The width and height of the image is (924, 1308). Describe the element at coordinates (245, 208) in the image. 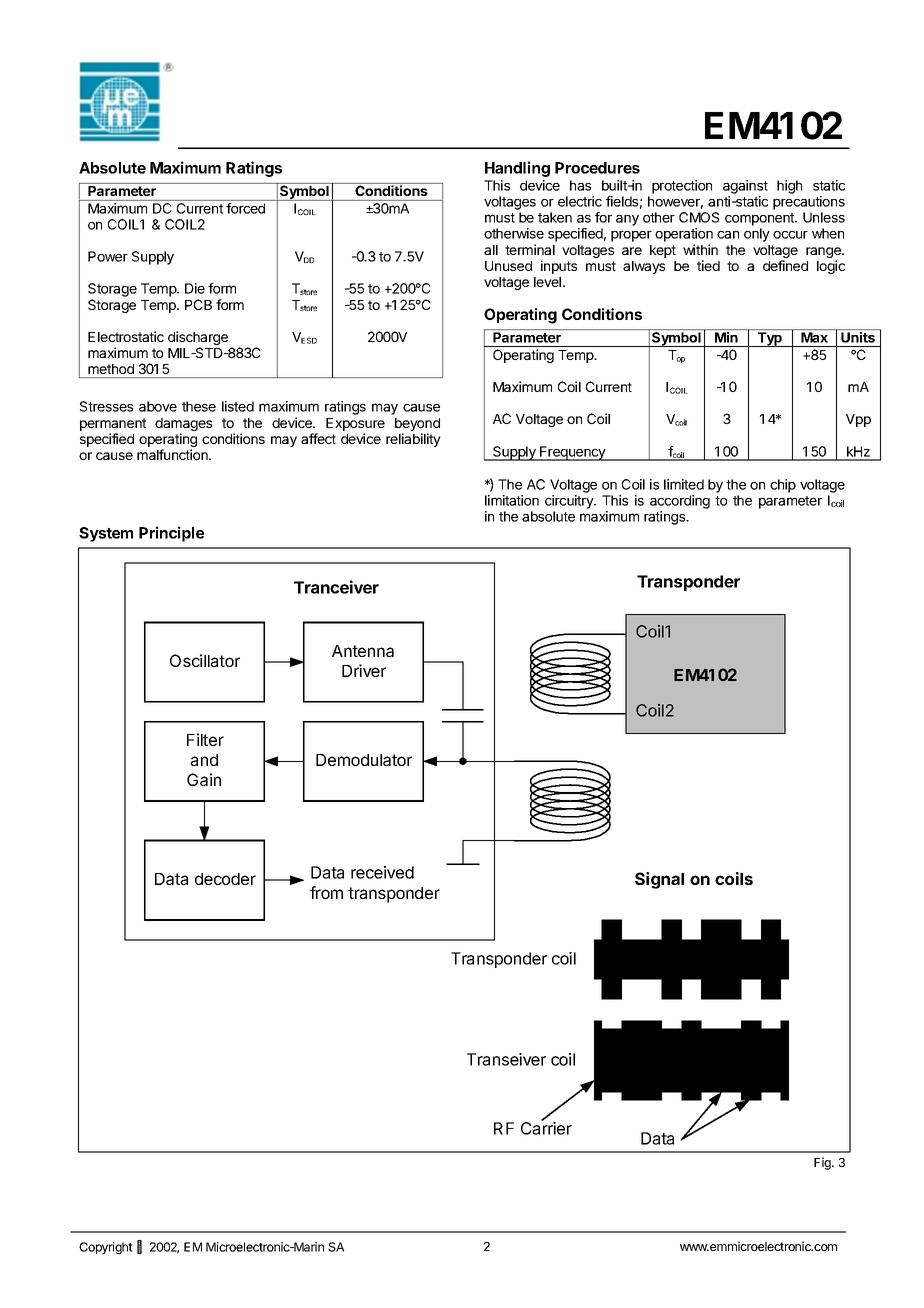

I see `forced` at that location.
